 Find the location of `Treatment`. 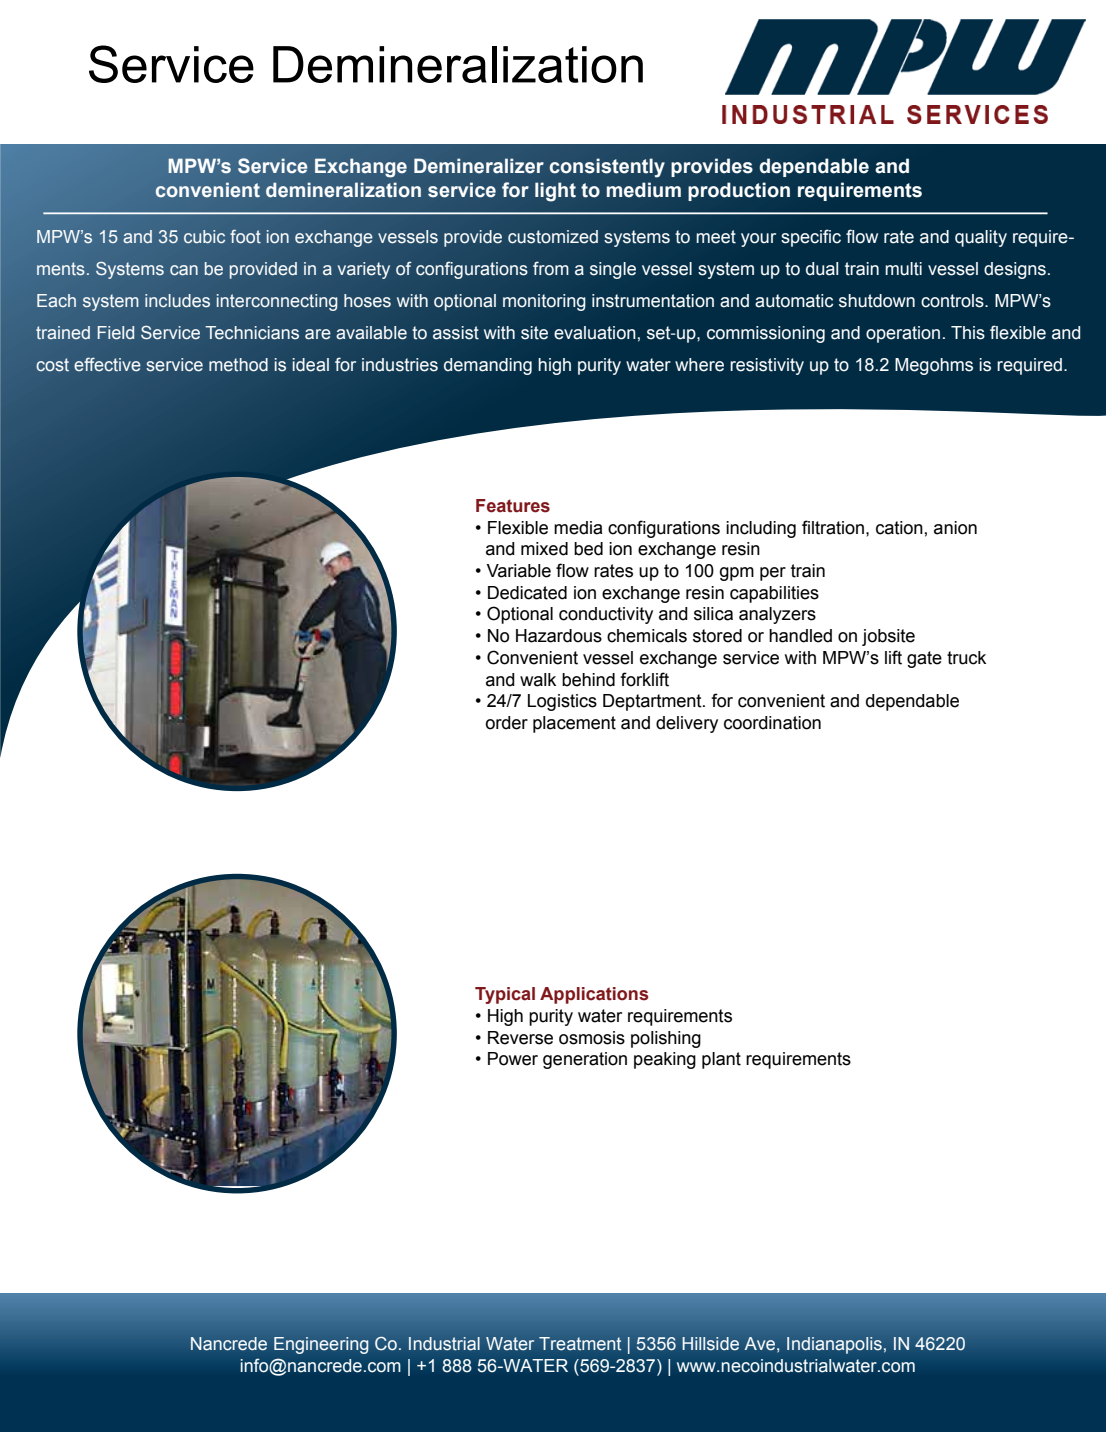

Treatment is located at coordinates (580, 1343).
